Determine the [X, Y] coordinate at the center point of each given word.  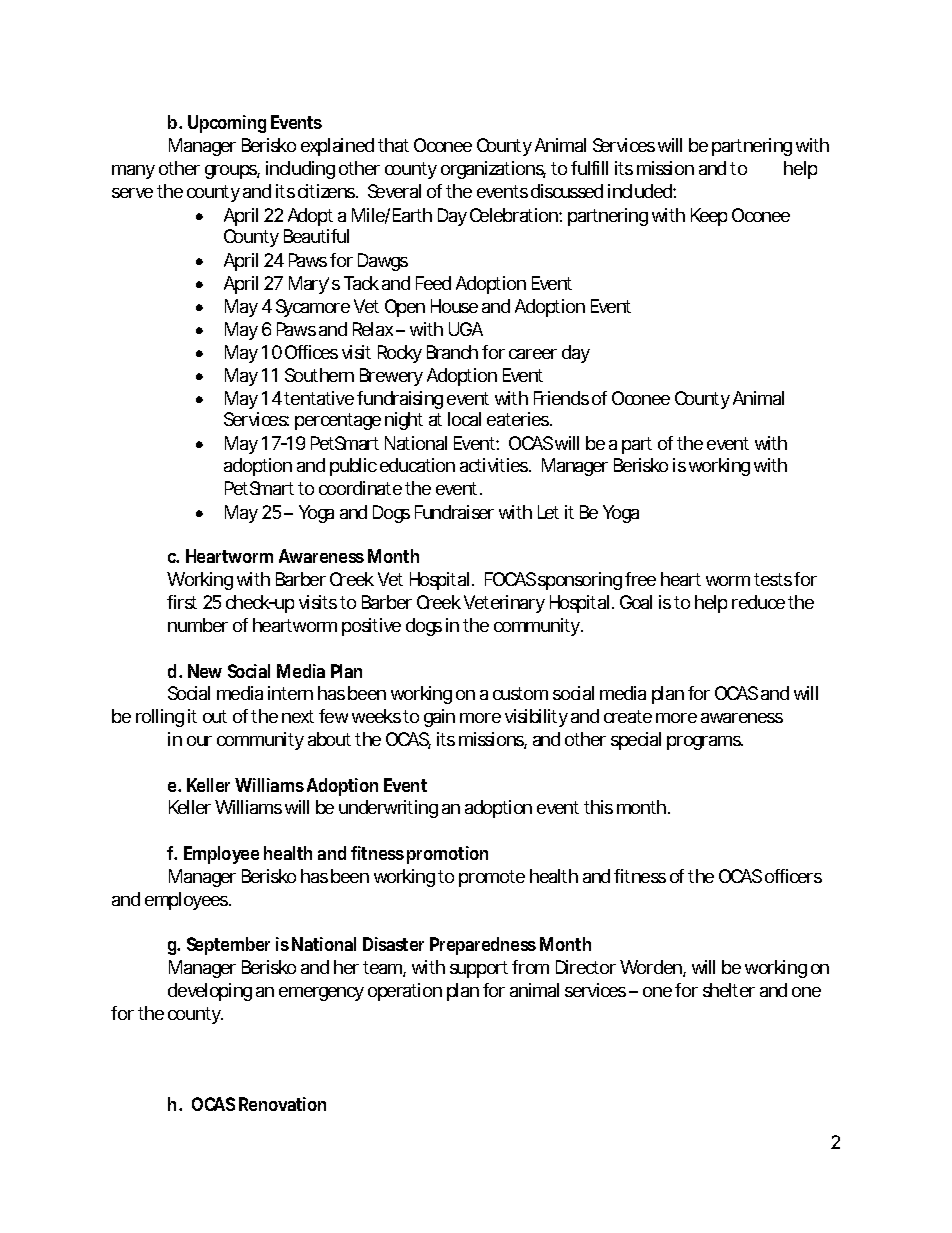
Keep [709, 217]
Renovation [282, 1104]
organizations [493, 170]
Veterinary [504, 604]
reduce [758, 602]
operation [405, 992]
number [198, 625]
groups [232, 172]
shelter [729, 990]
